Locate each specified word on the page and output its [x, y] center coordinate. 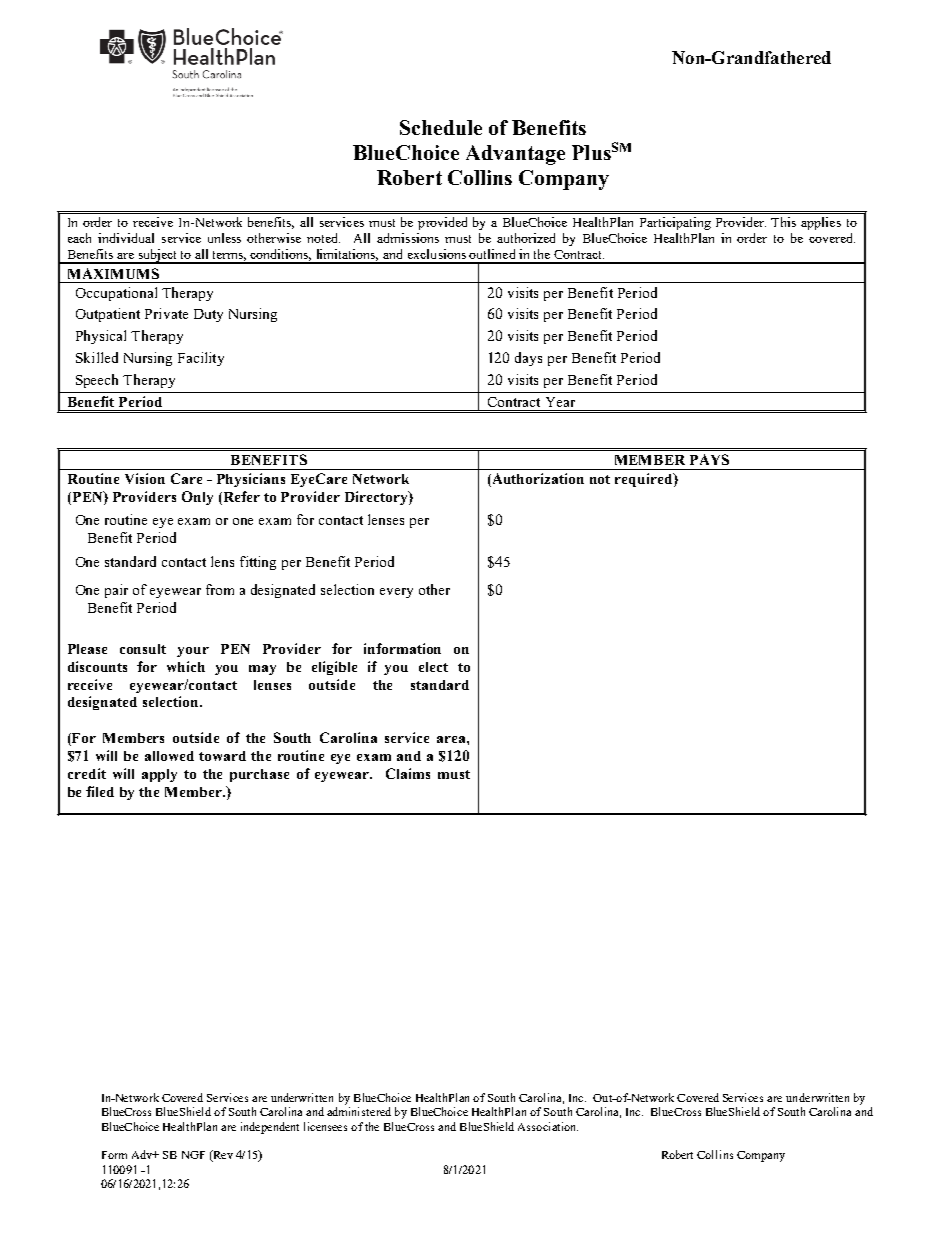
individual [126, 238]
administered [359, 1111]
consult [143, 649]
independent [270, 1128]
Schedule [441, 127]
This [783, 222]
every [396, 593]
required [645, 480]
